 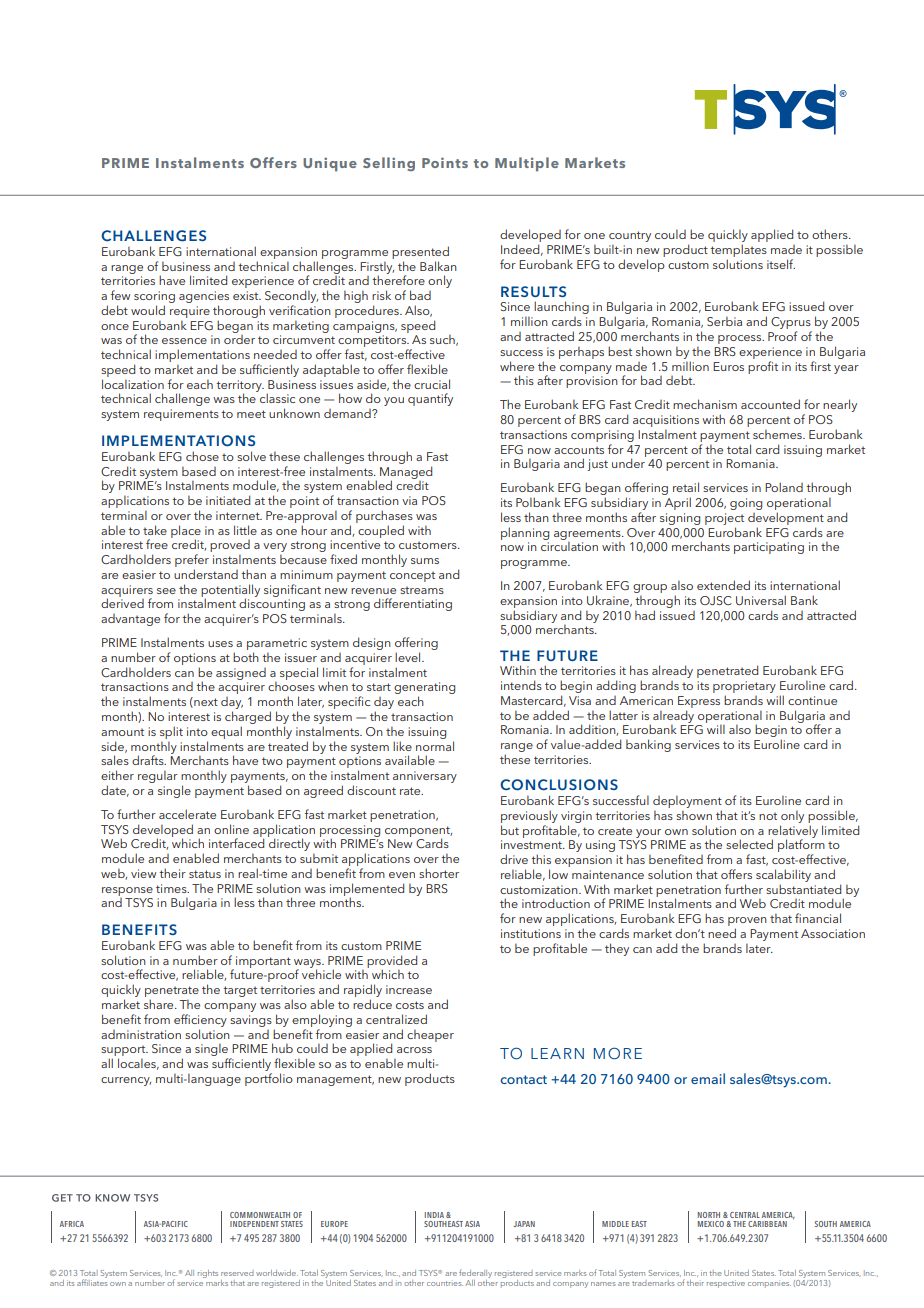 I want to click on share, so click(x=160, y=1004).
